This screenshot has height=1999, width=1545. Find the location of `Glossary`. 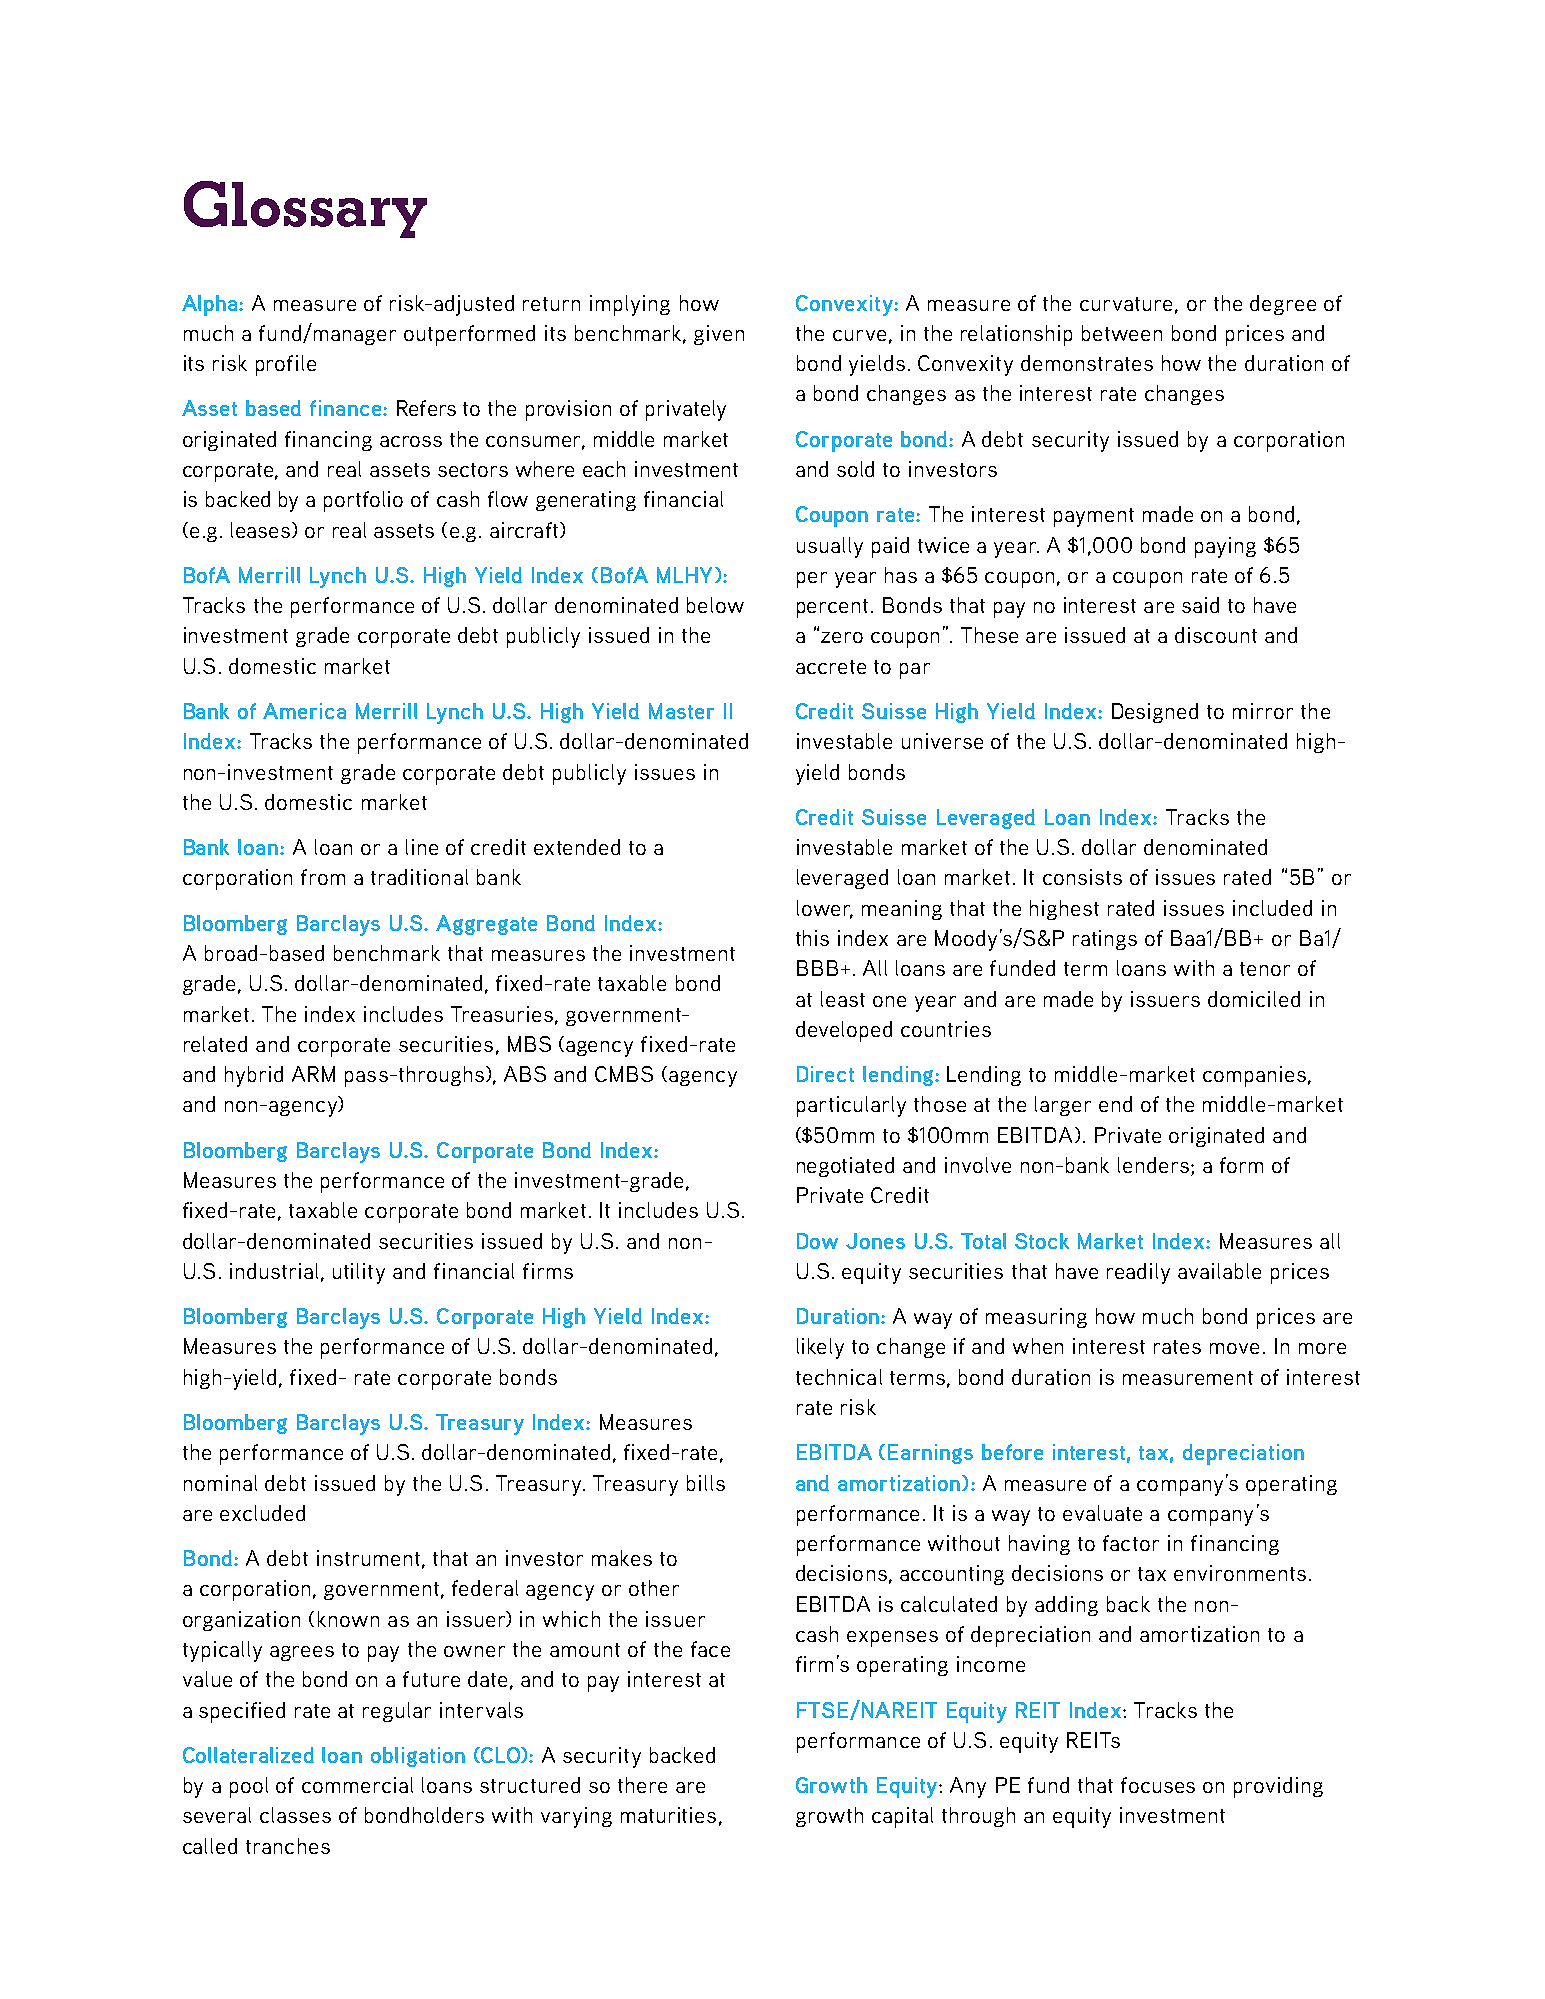

Glossary is located at coordinates (305, 209).
